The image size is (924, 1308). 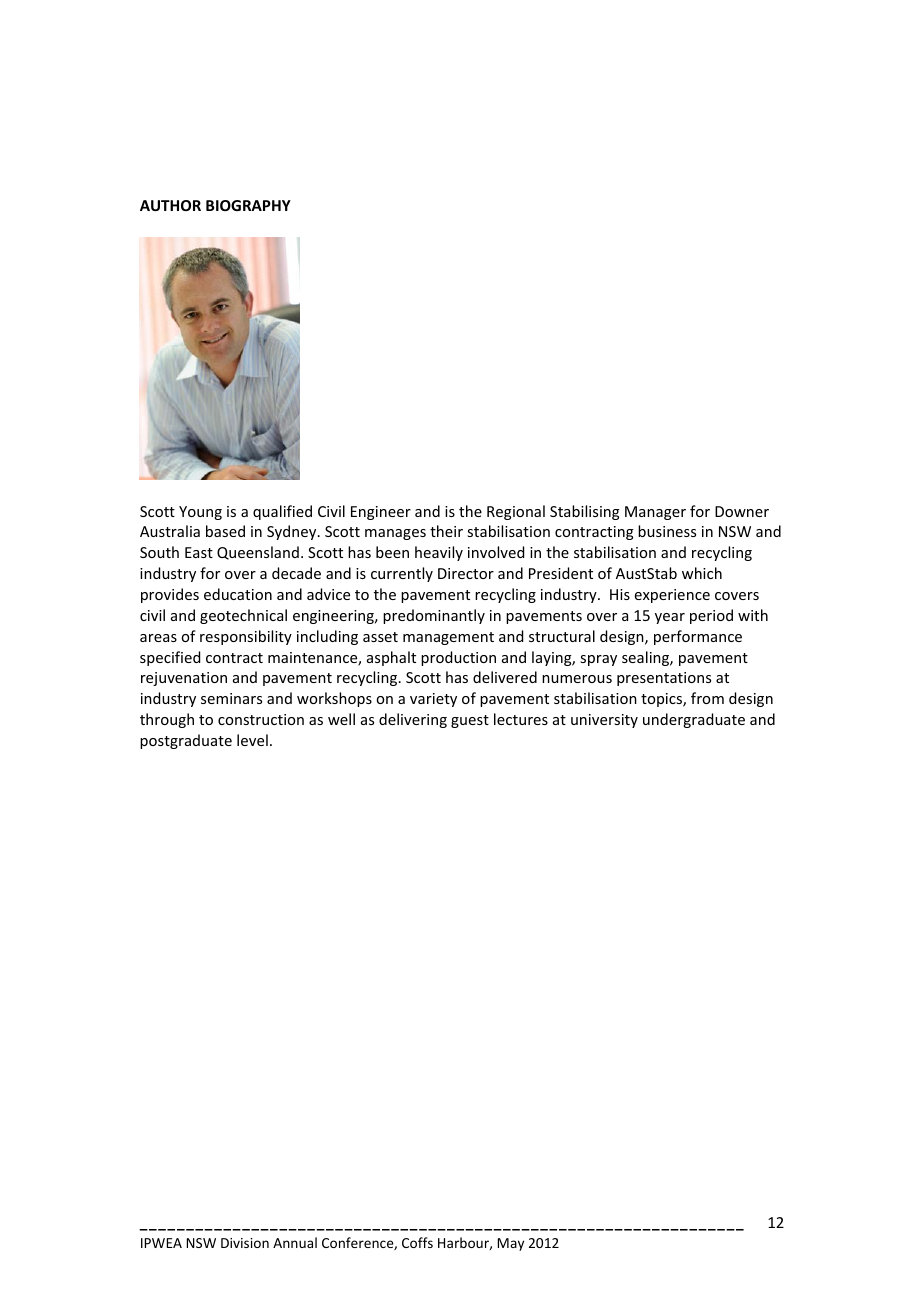 What do you see at coordinates (245, 1243) in the screenshot?
I see `Division` at bounding box center [245, 1243].
